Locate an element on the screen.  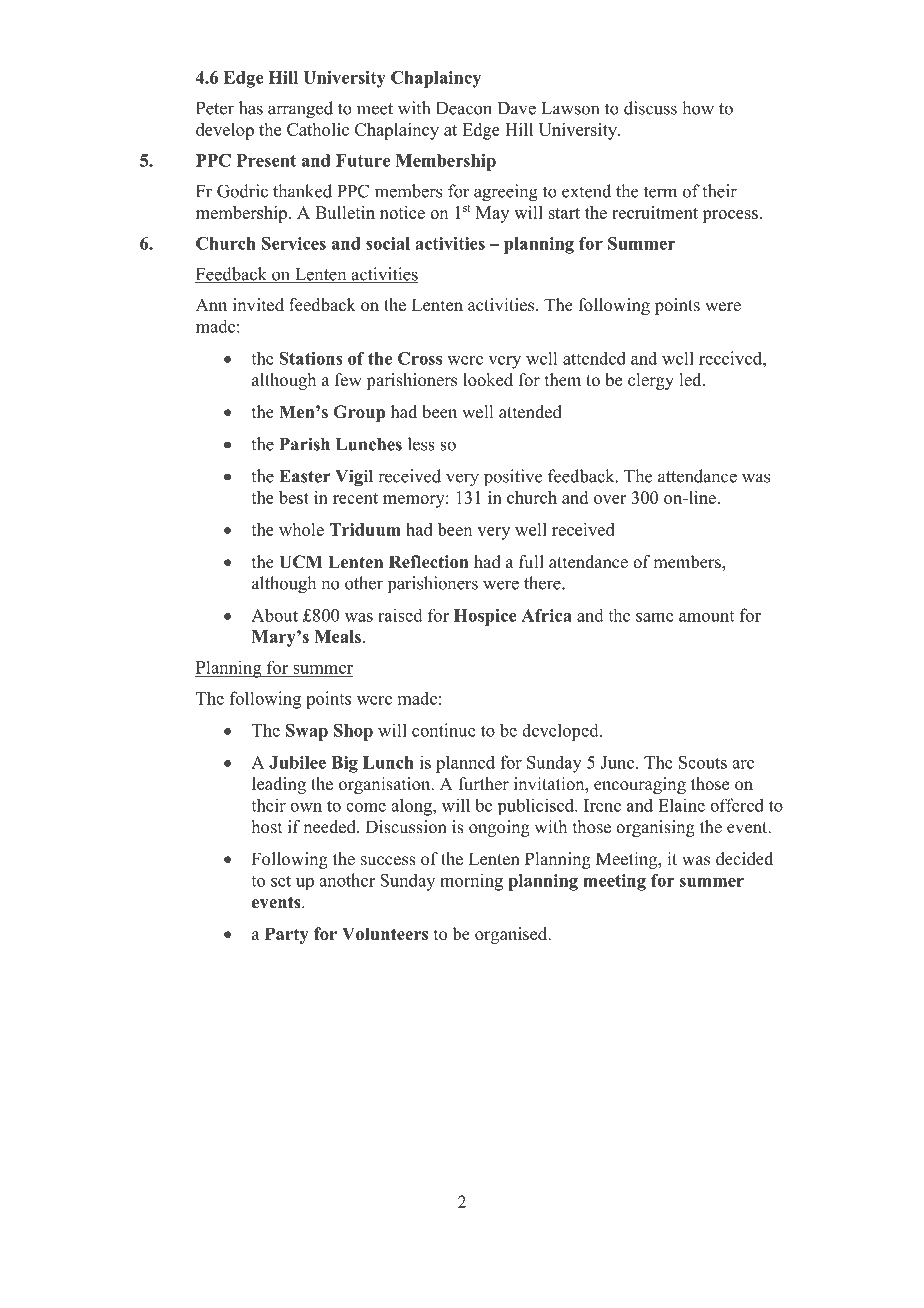
led is located at coordinates (691, 380).
